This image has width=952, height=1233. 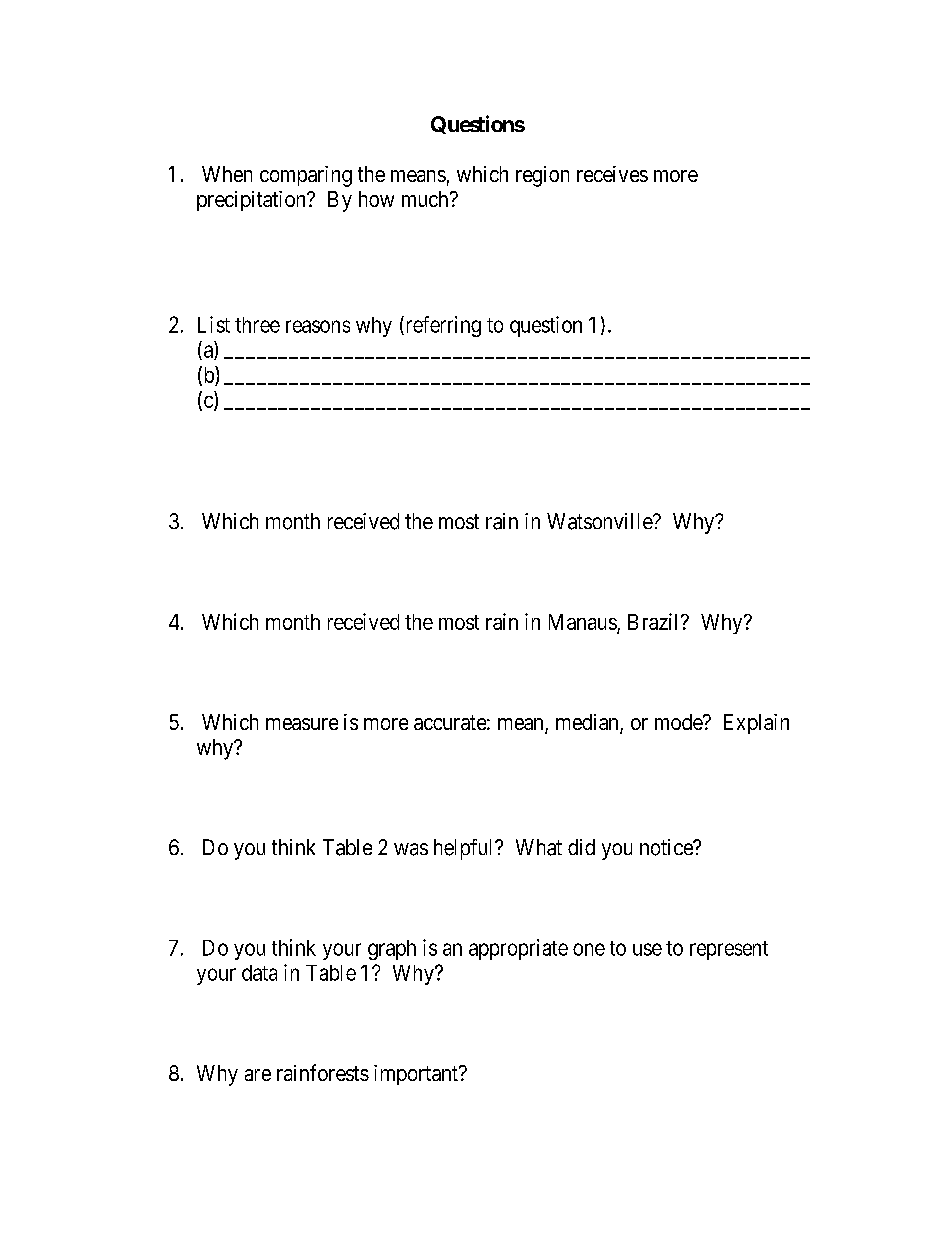 What do you see at coordinates (542, 176) in the image?
I see `region` at bounding box center [542, 176].
